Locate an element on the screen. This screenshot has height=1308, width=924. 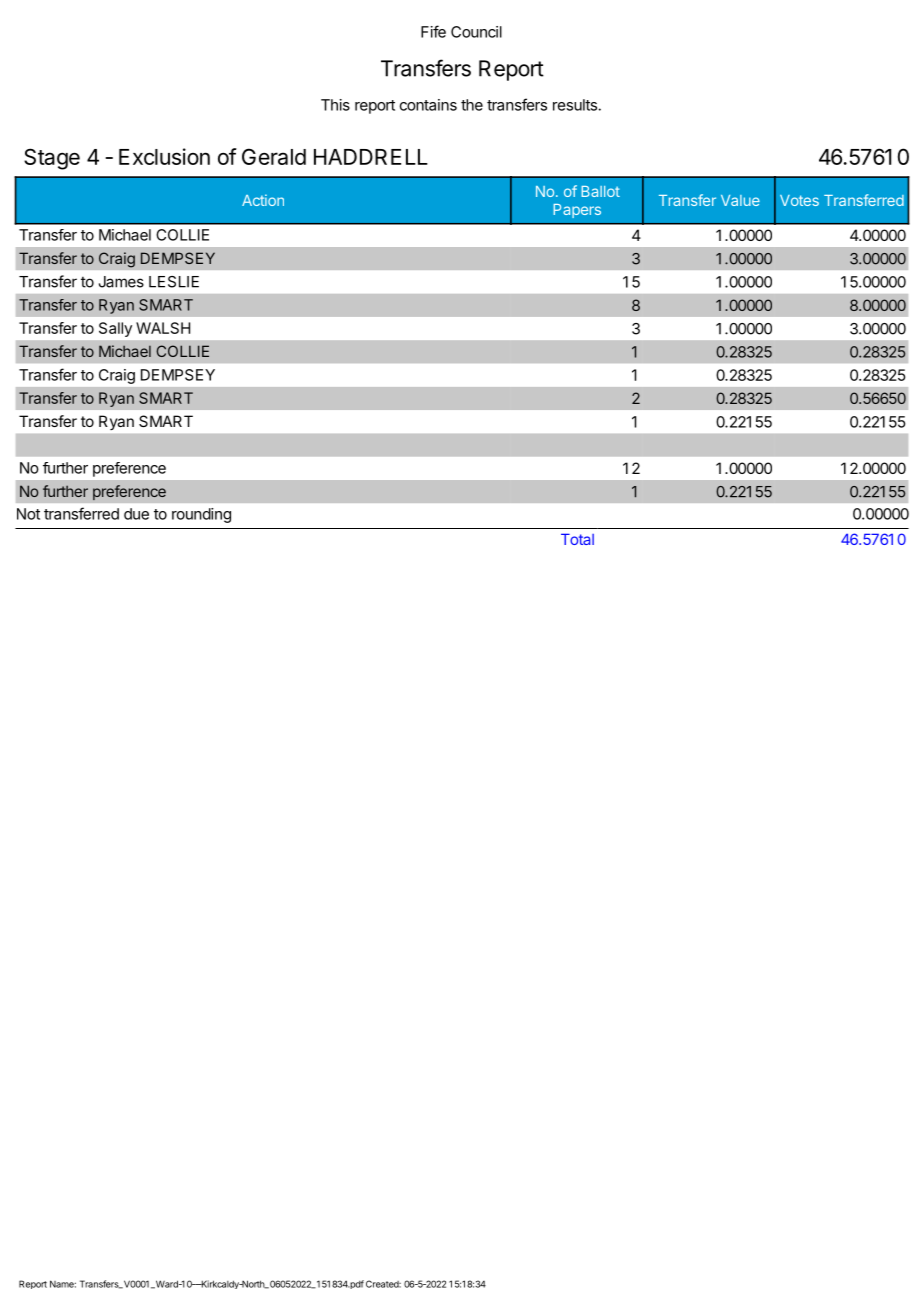
Gerald is located at coordinates (274, 156).
